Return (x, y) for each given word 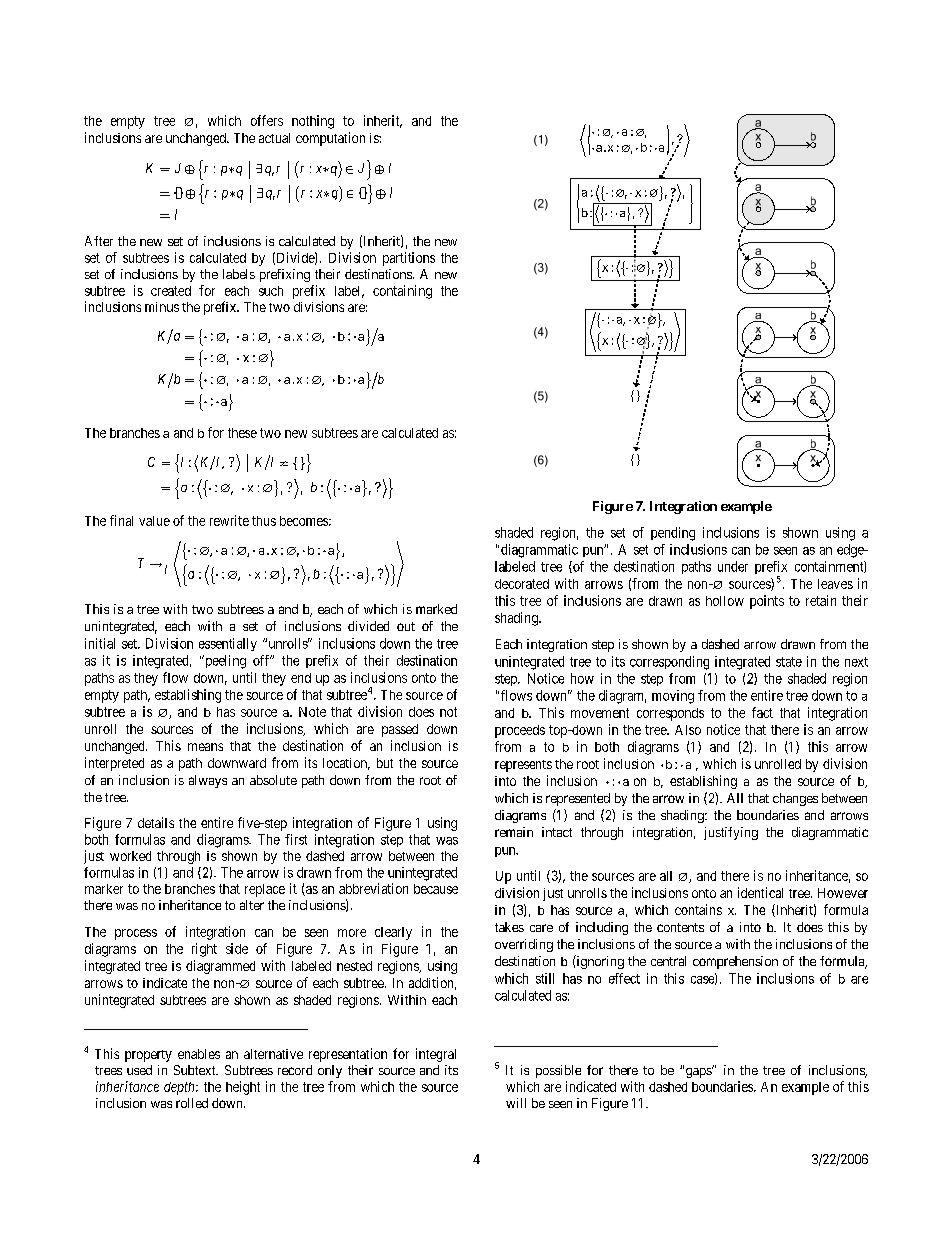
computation (330, 139)
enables (199, 1054)
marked (436, 609)
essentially (228, 644)
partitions (409, 259)
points (767, 602)
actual (274, 138)
